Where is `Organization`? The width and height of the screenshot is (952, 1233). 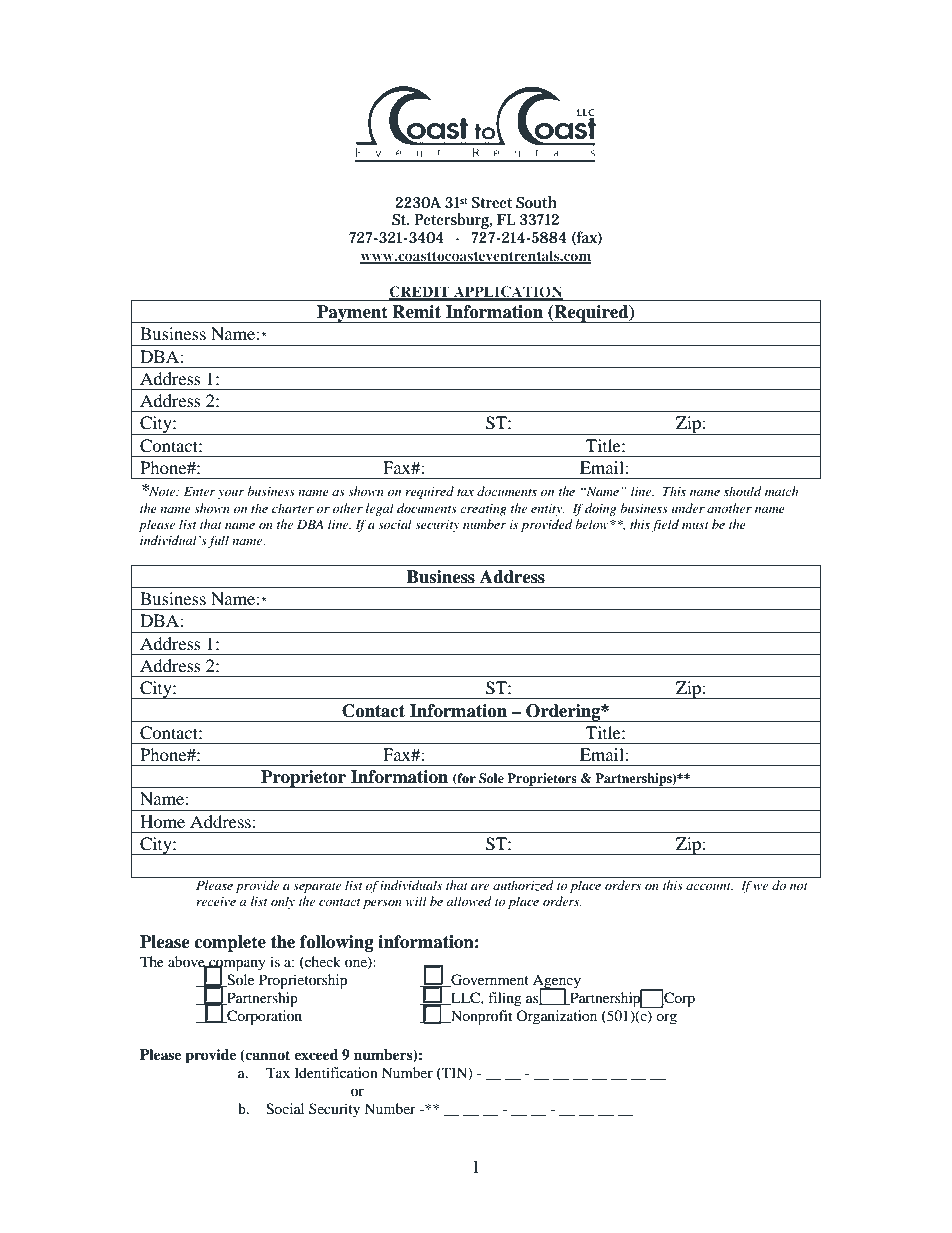 Organization is located at coordinates (556, 1017).
